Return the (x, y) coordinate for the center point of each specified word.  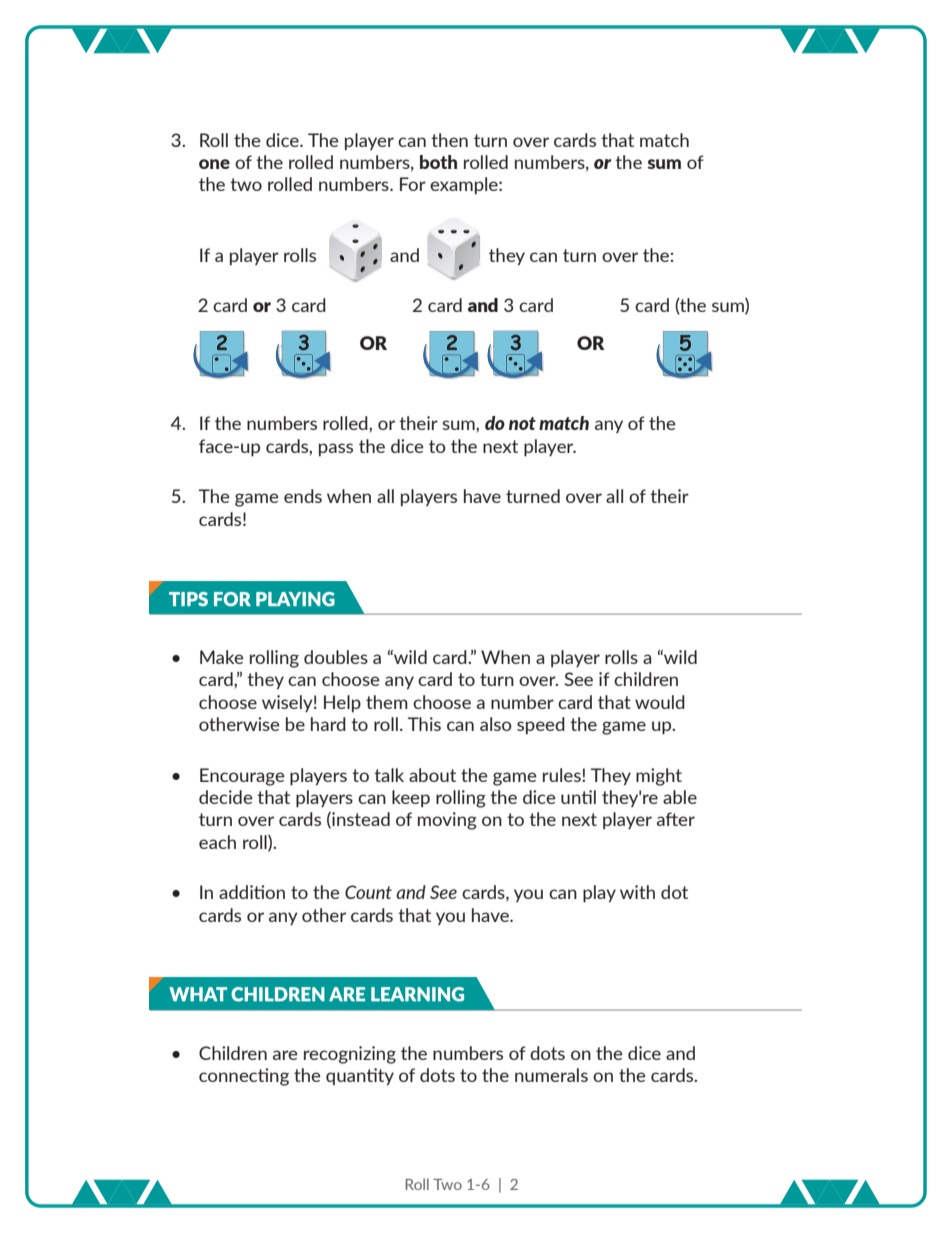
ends (303, 496)
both (438, 162)
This (424, 724)
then (449, 140)
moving (447, 821)
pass (336, 449)
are (285, 1055)
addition (252, 892)
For (413, 184)
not (522, 423)
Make (222, 657)
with (637, 892)
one (214, 164)
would (660, 702)
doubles (336, 657)
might (659, 777)
